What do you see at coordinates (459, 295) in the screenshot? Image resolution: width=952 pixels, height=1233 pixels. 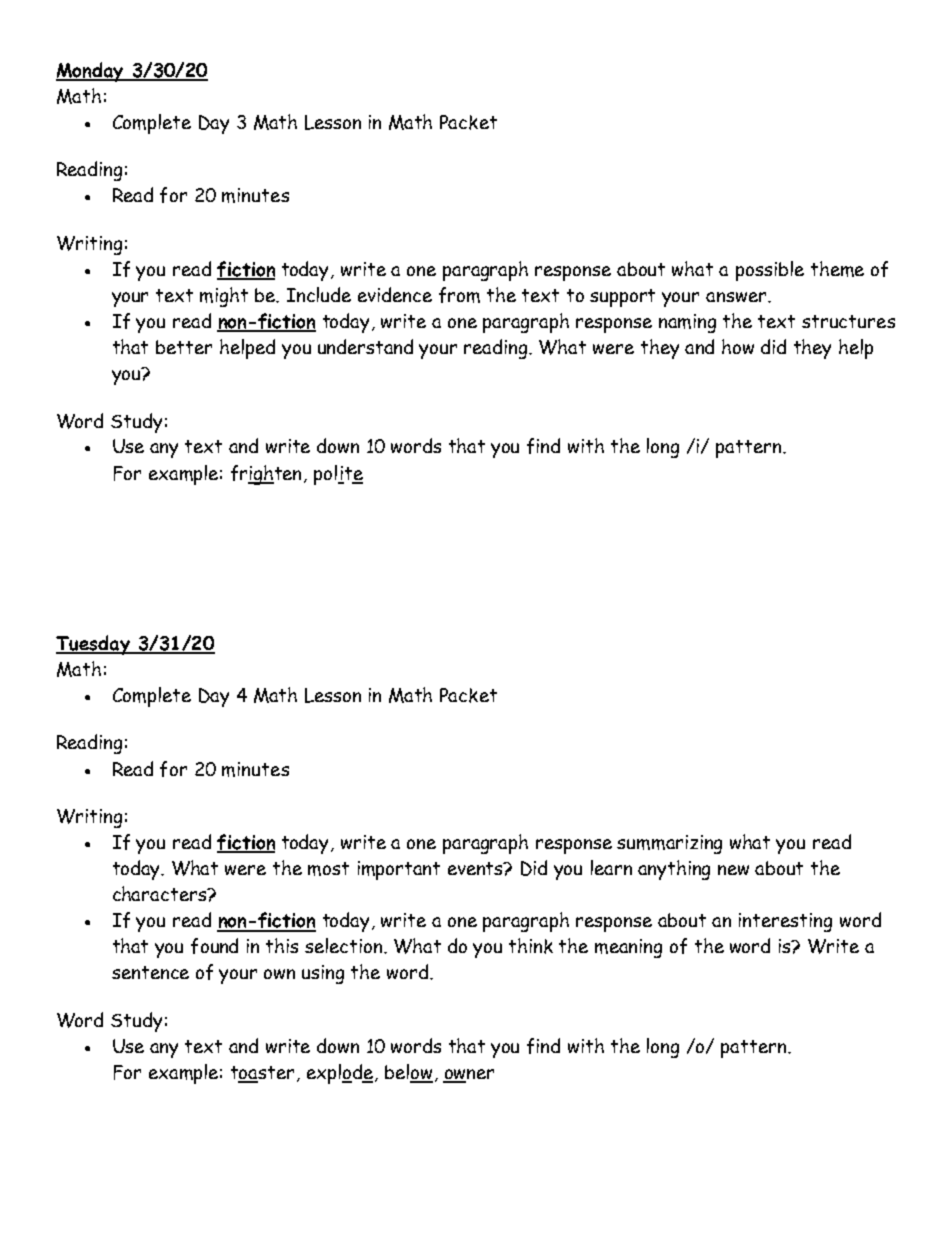 I see `from` at bounding box center [459, 295].
